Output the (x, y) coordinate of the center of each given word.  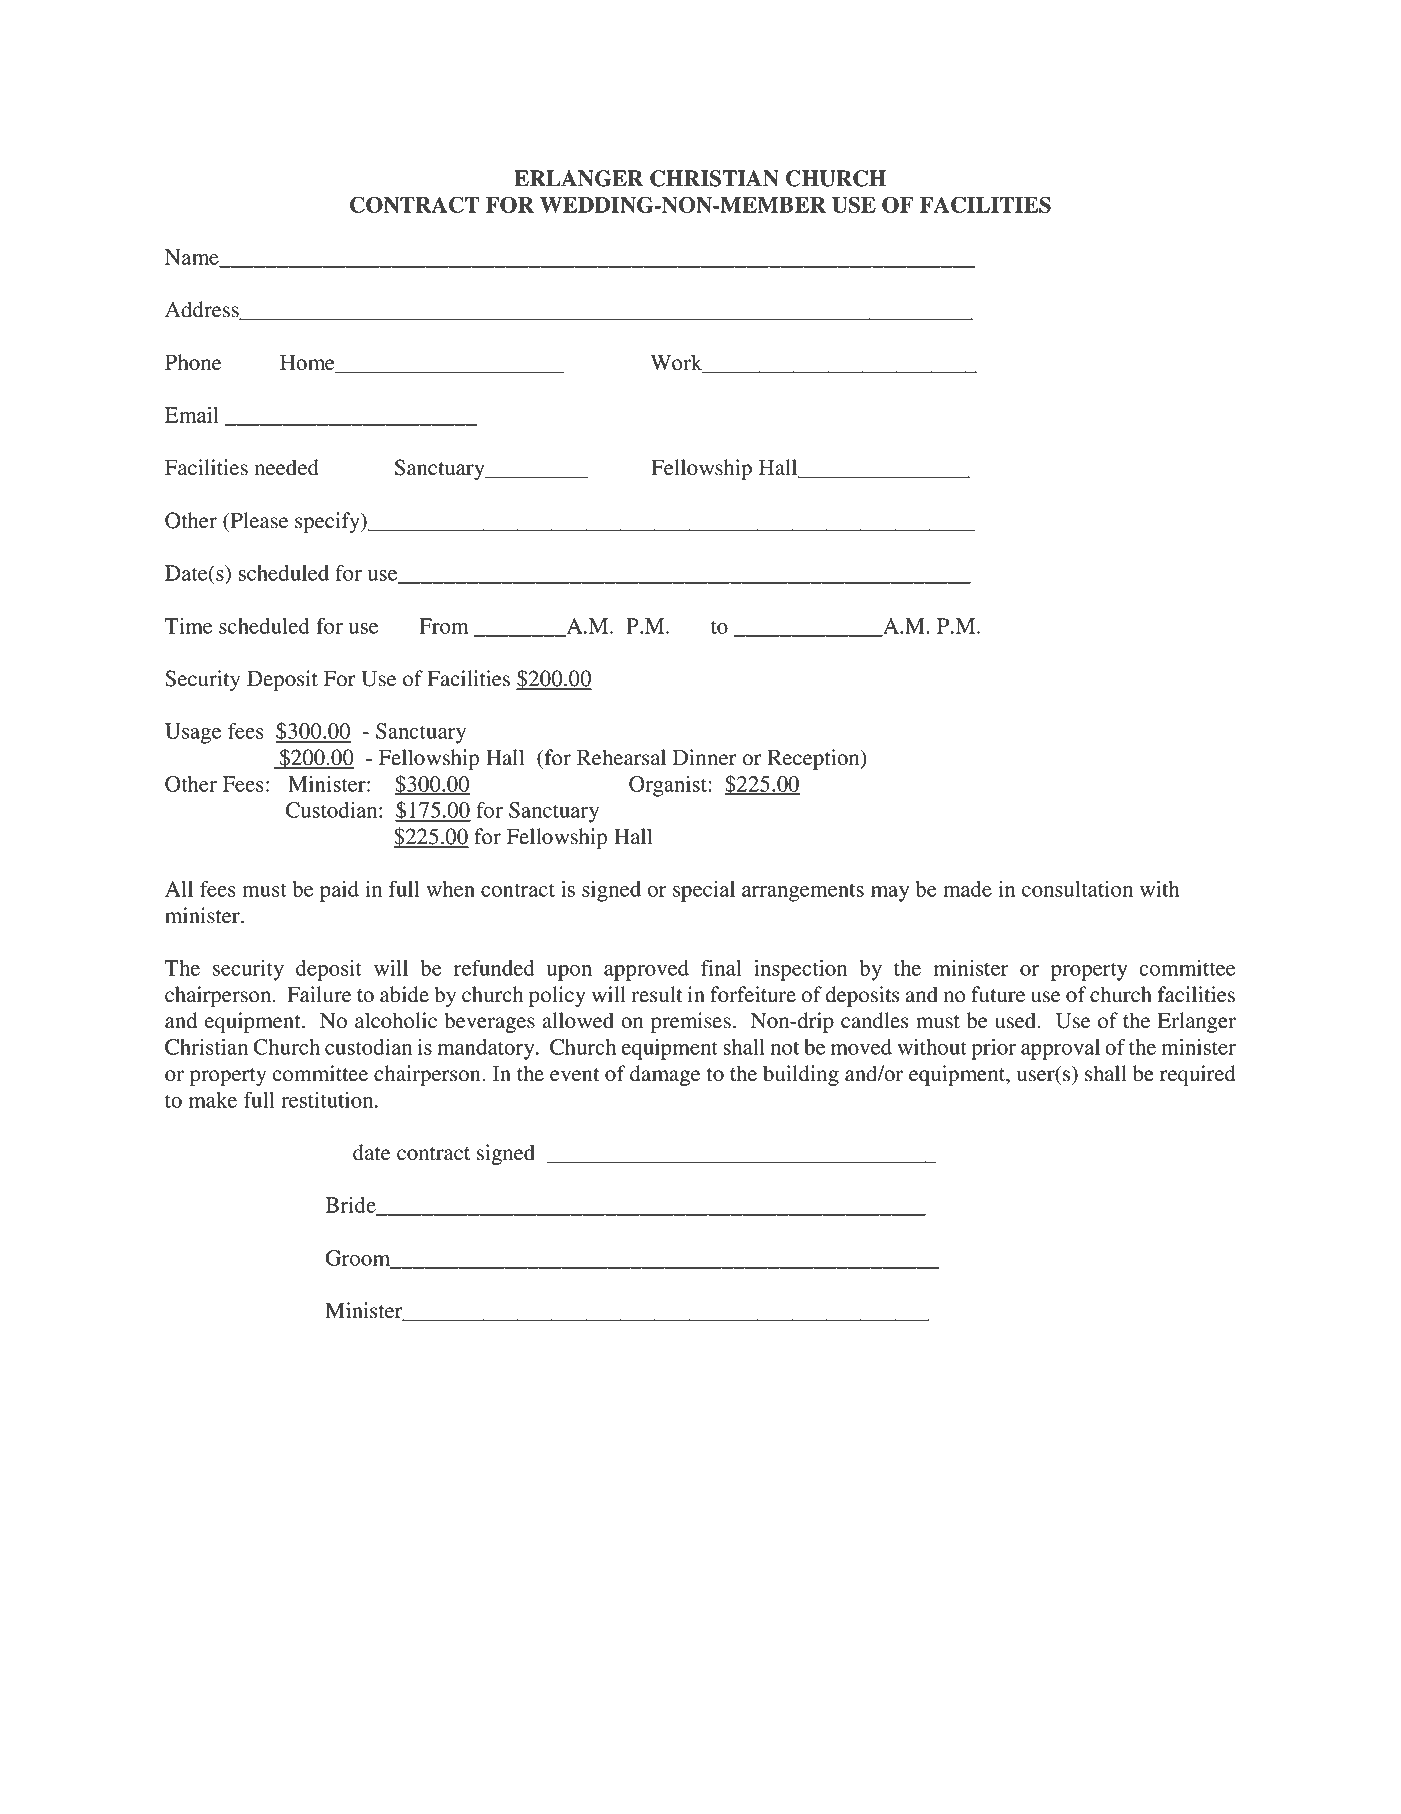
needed (287, 467)
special (704, 891)
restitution (328, 1100)
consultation (1077, 889)
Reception (814, 759)
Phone (193, 362)
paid (339, 891)
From (444, 626)
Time (188, 626)
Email (192, 415)
